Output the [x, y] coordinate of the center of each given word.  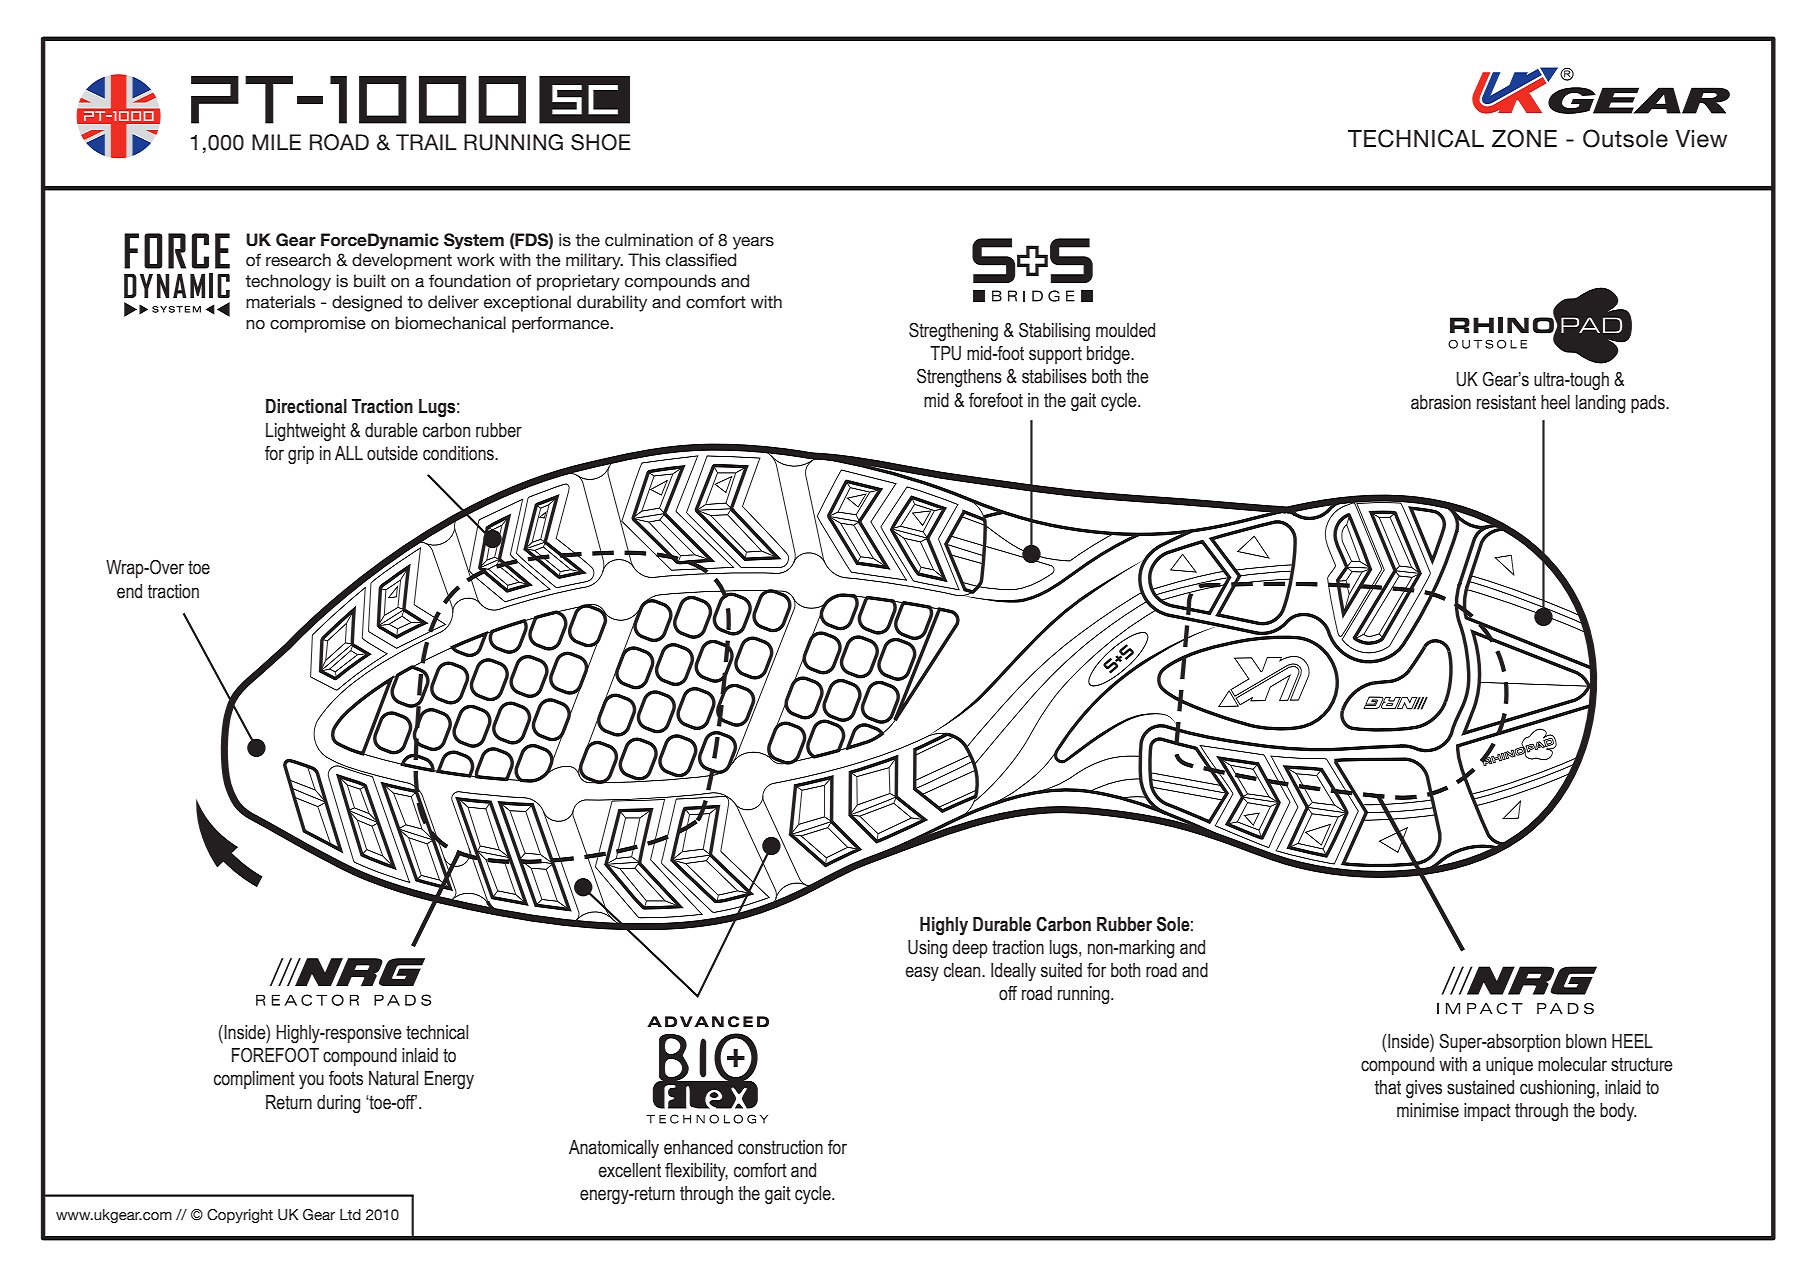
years [753, 243]
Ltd [350, 1215]
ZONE [1524, 138]
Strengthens [959, 378]
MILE [276, 142]
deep [970, 949]
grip [301, 455]
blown [1586, 1041]
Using [927, 949]
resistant [1506, 402]
